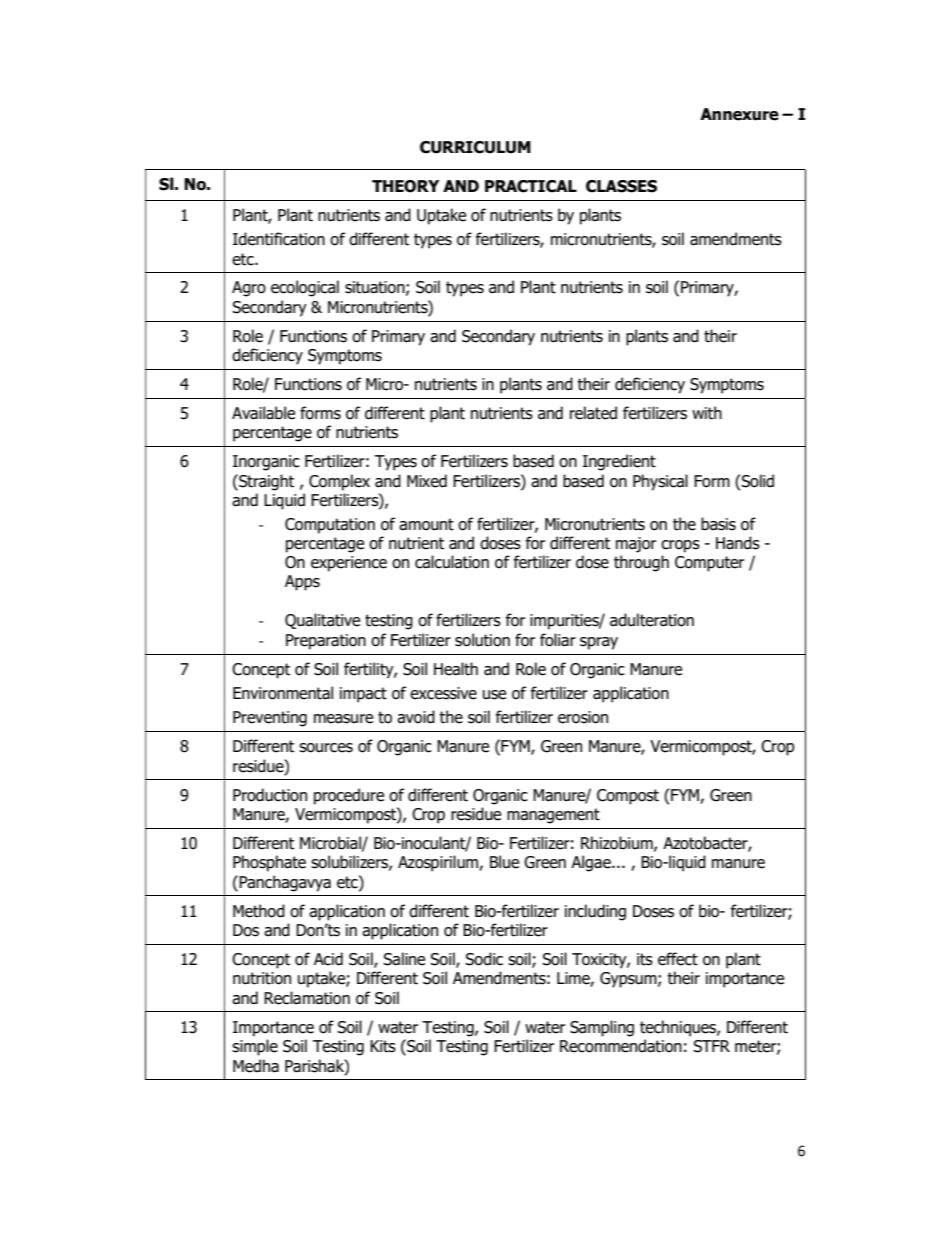  I want to click on Algae, so click(592, 863).
